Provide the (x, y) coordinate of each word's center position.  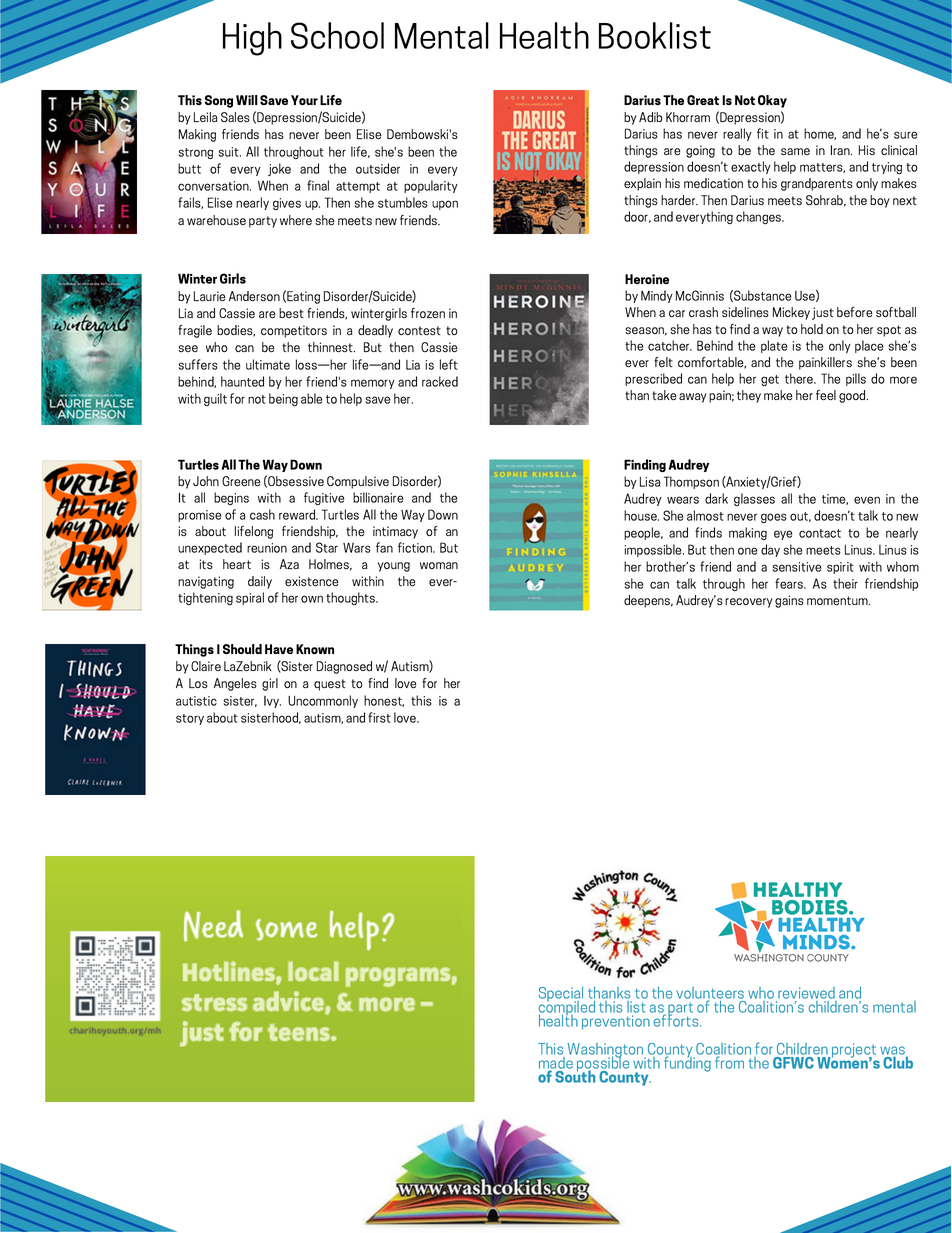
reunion (267, 548)
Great (703, 100)
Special (561, 995)
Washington (607, 1051)
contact (820, 533)
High (252, 39)
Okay (772, 101)
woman (439, 565)
